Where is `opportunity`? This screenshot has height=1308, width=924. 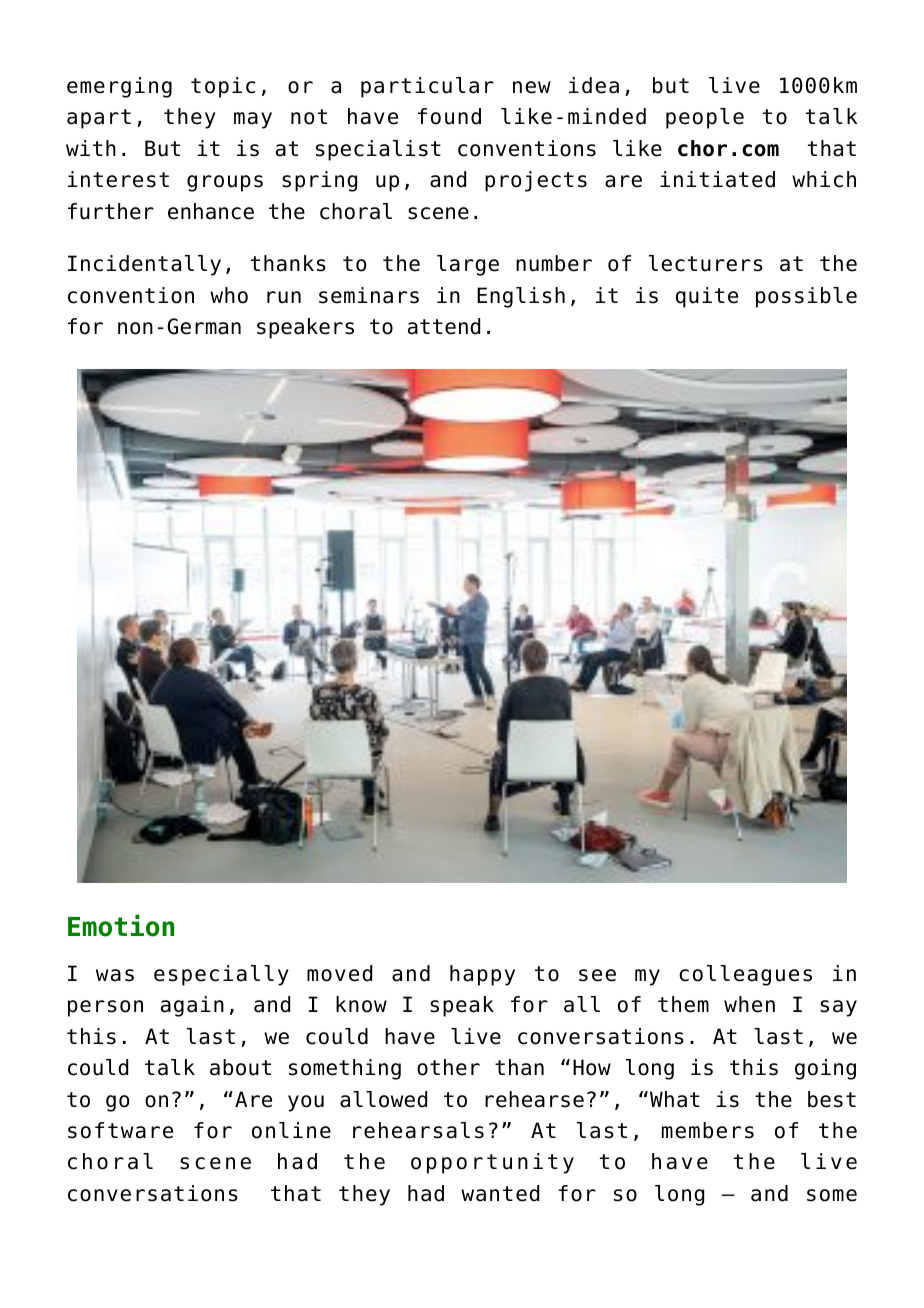
opportunity is located at coordinates (492, 1163).
